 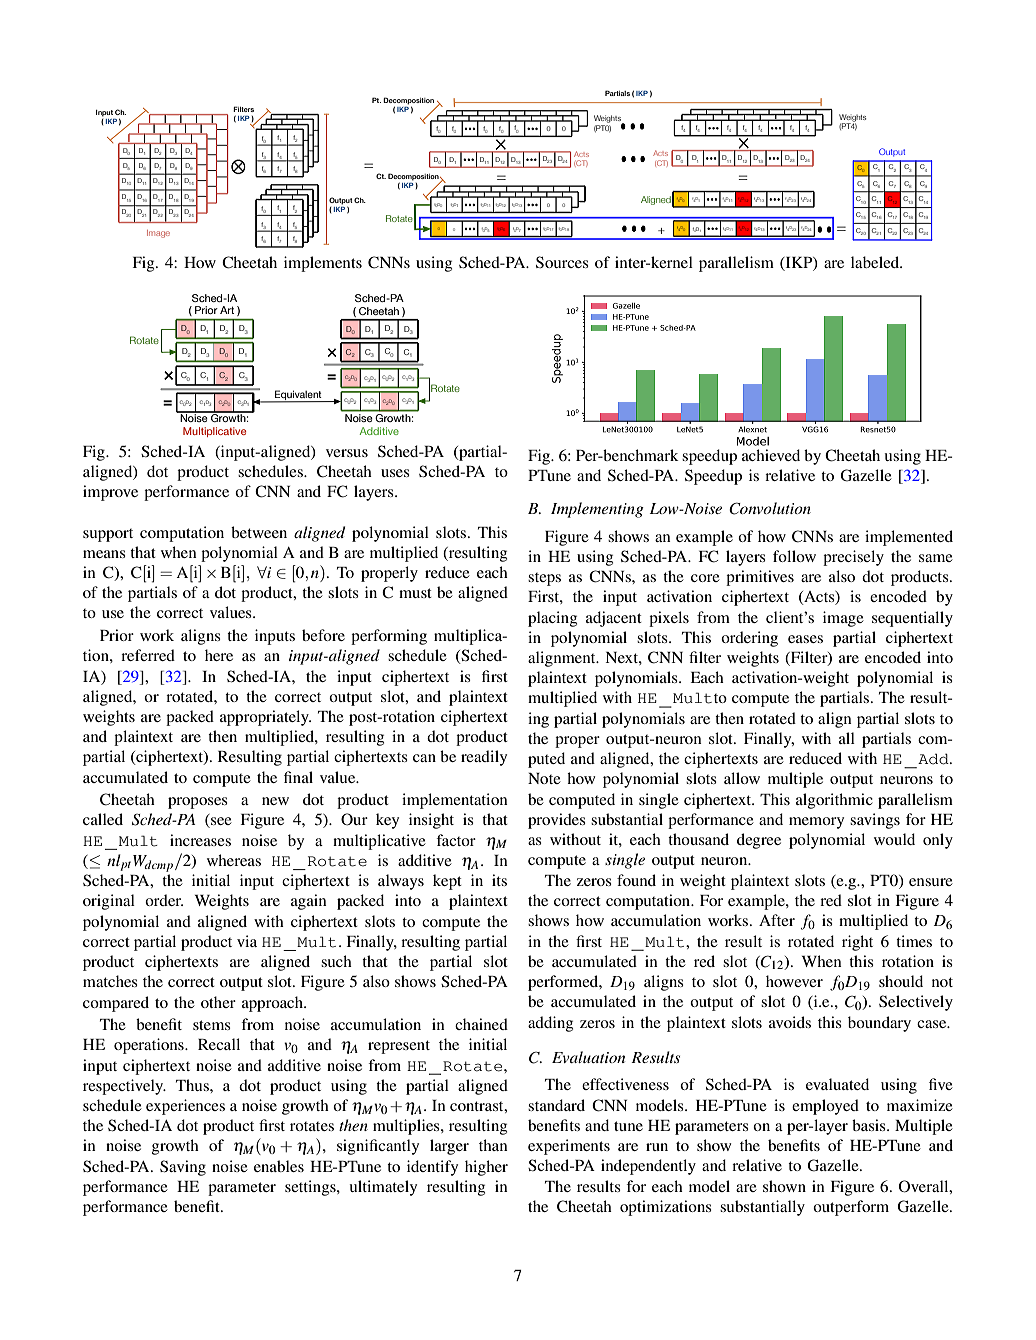 I want to click on implements, so click(x=323, y=264).
